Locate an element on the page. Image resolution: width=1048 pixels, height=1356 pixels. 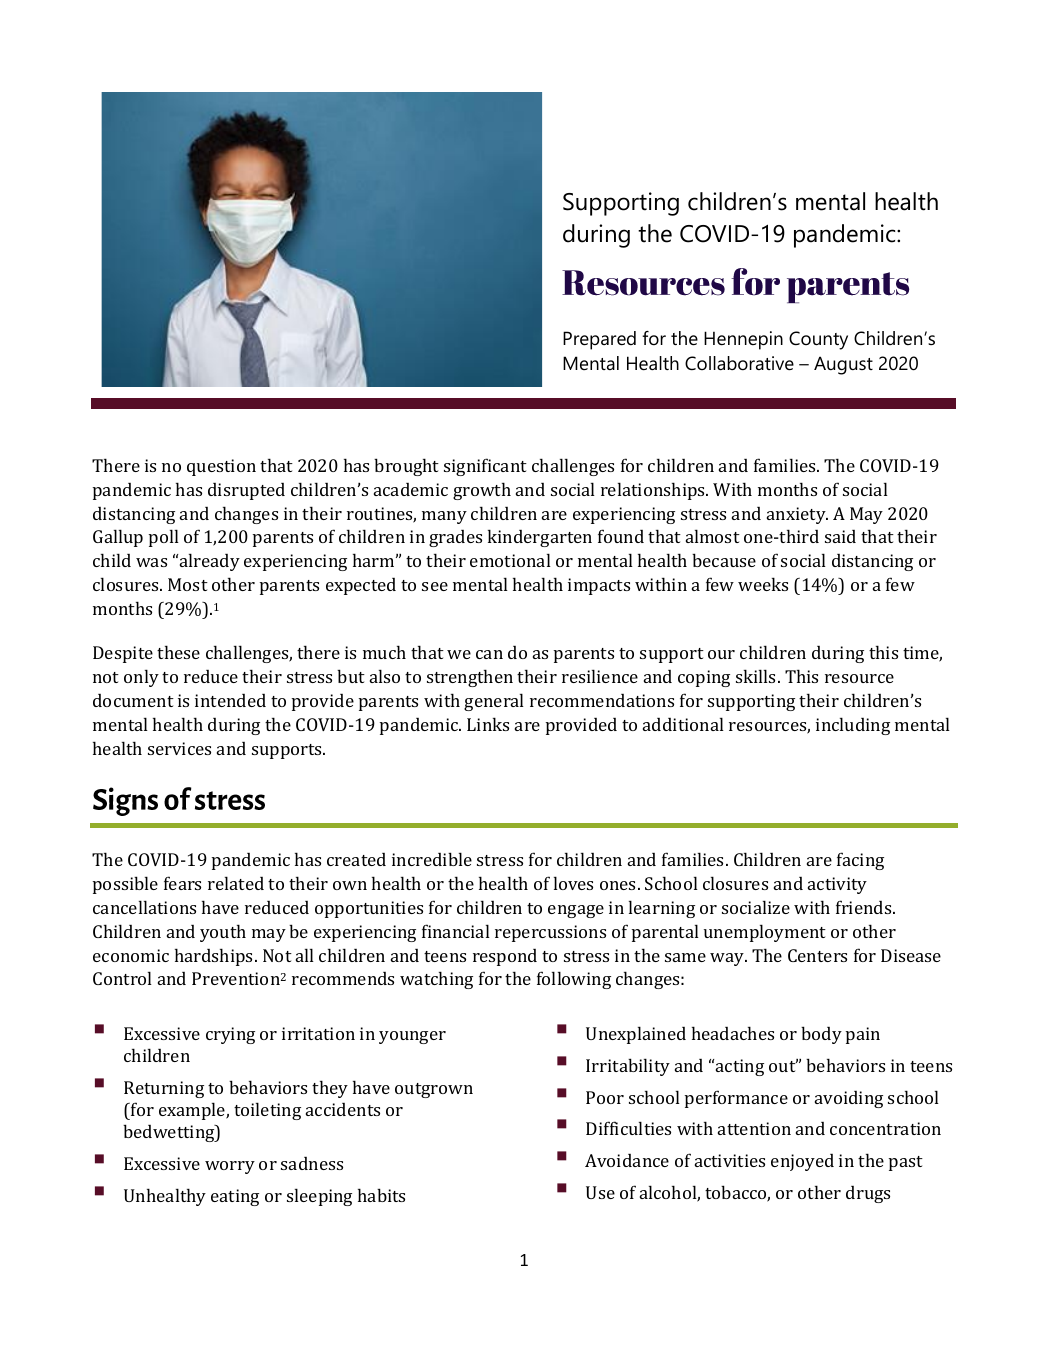
services is located at coordinates (179, 748).
